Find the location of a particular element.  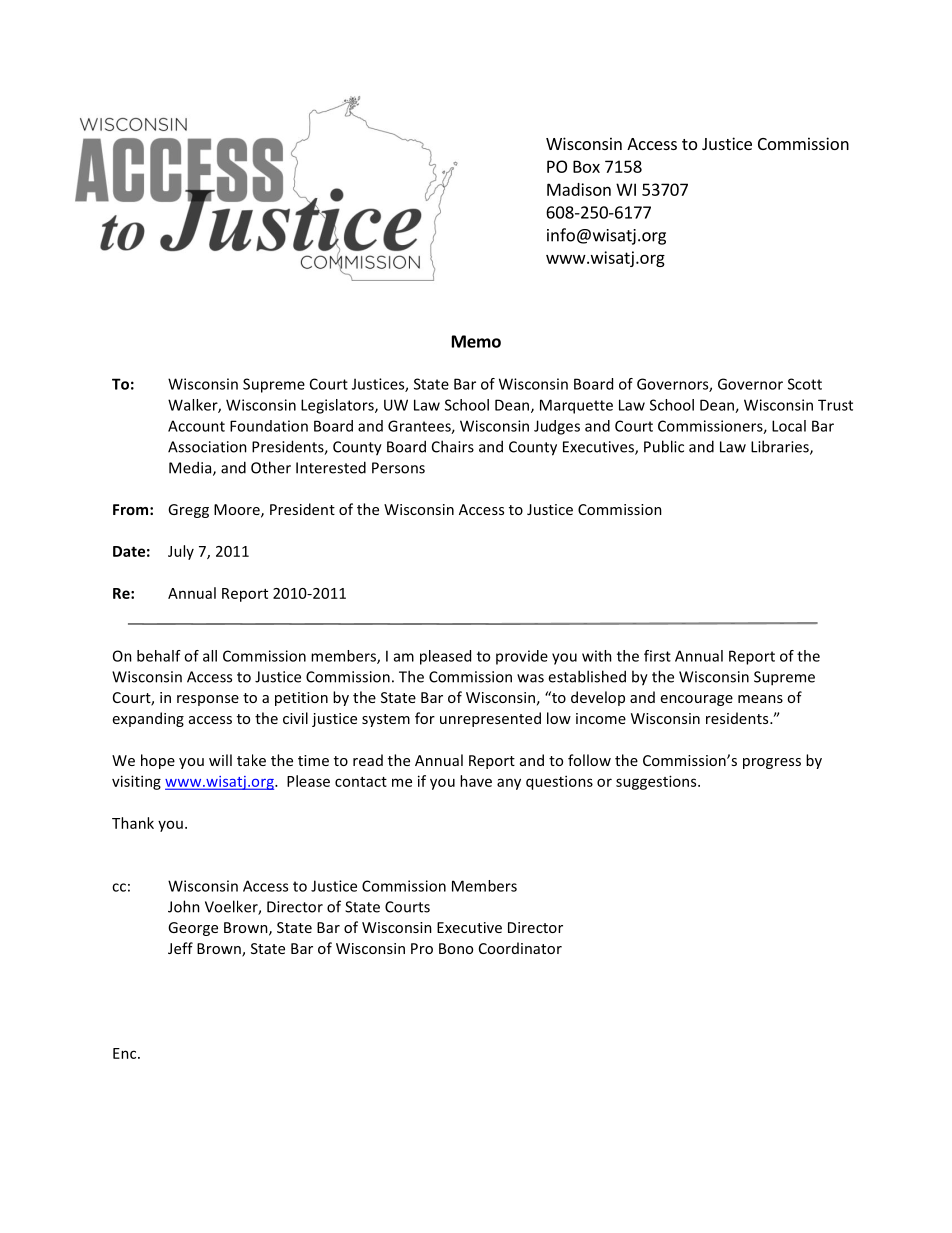

July is located at coordinates (181, 552).
